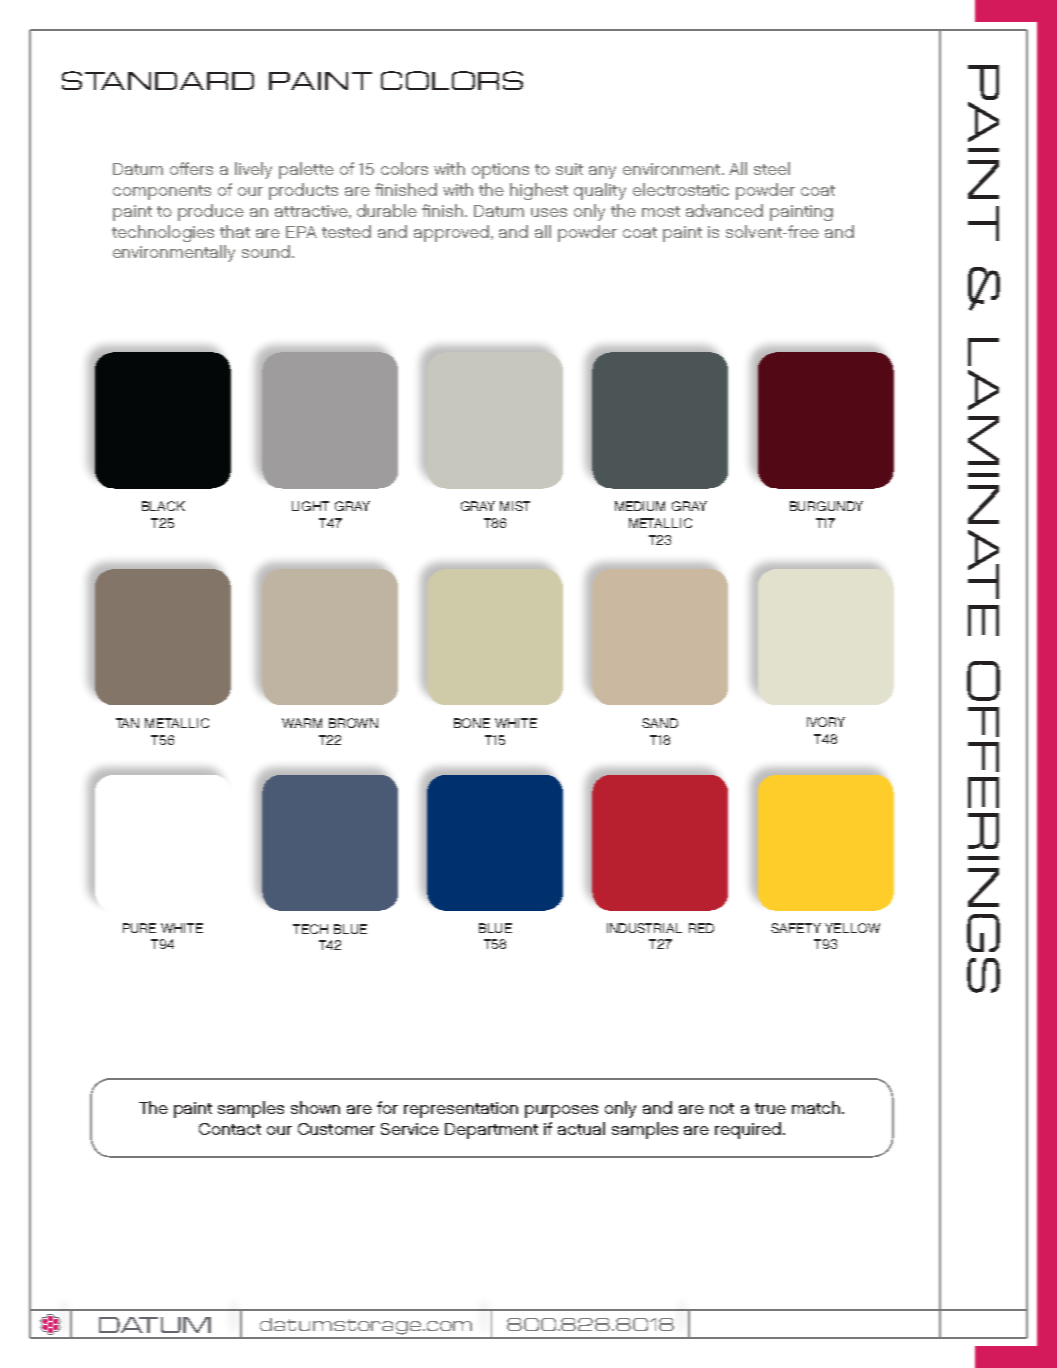 This screenshot has width=1057, height=1368. What do you see at coordinates (472, 723) in the screenshot?
I see `BONE` at bounding box center [472, 723].
